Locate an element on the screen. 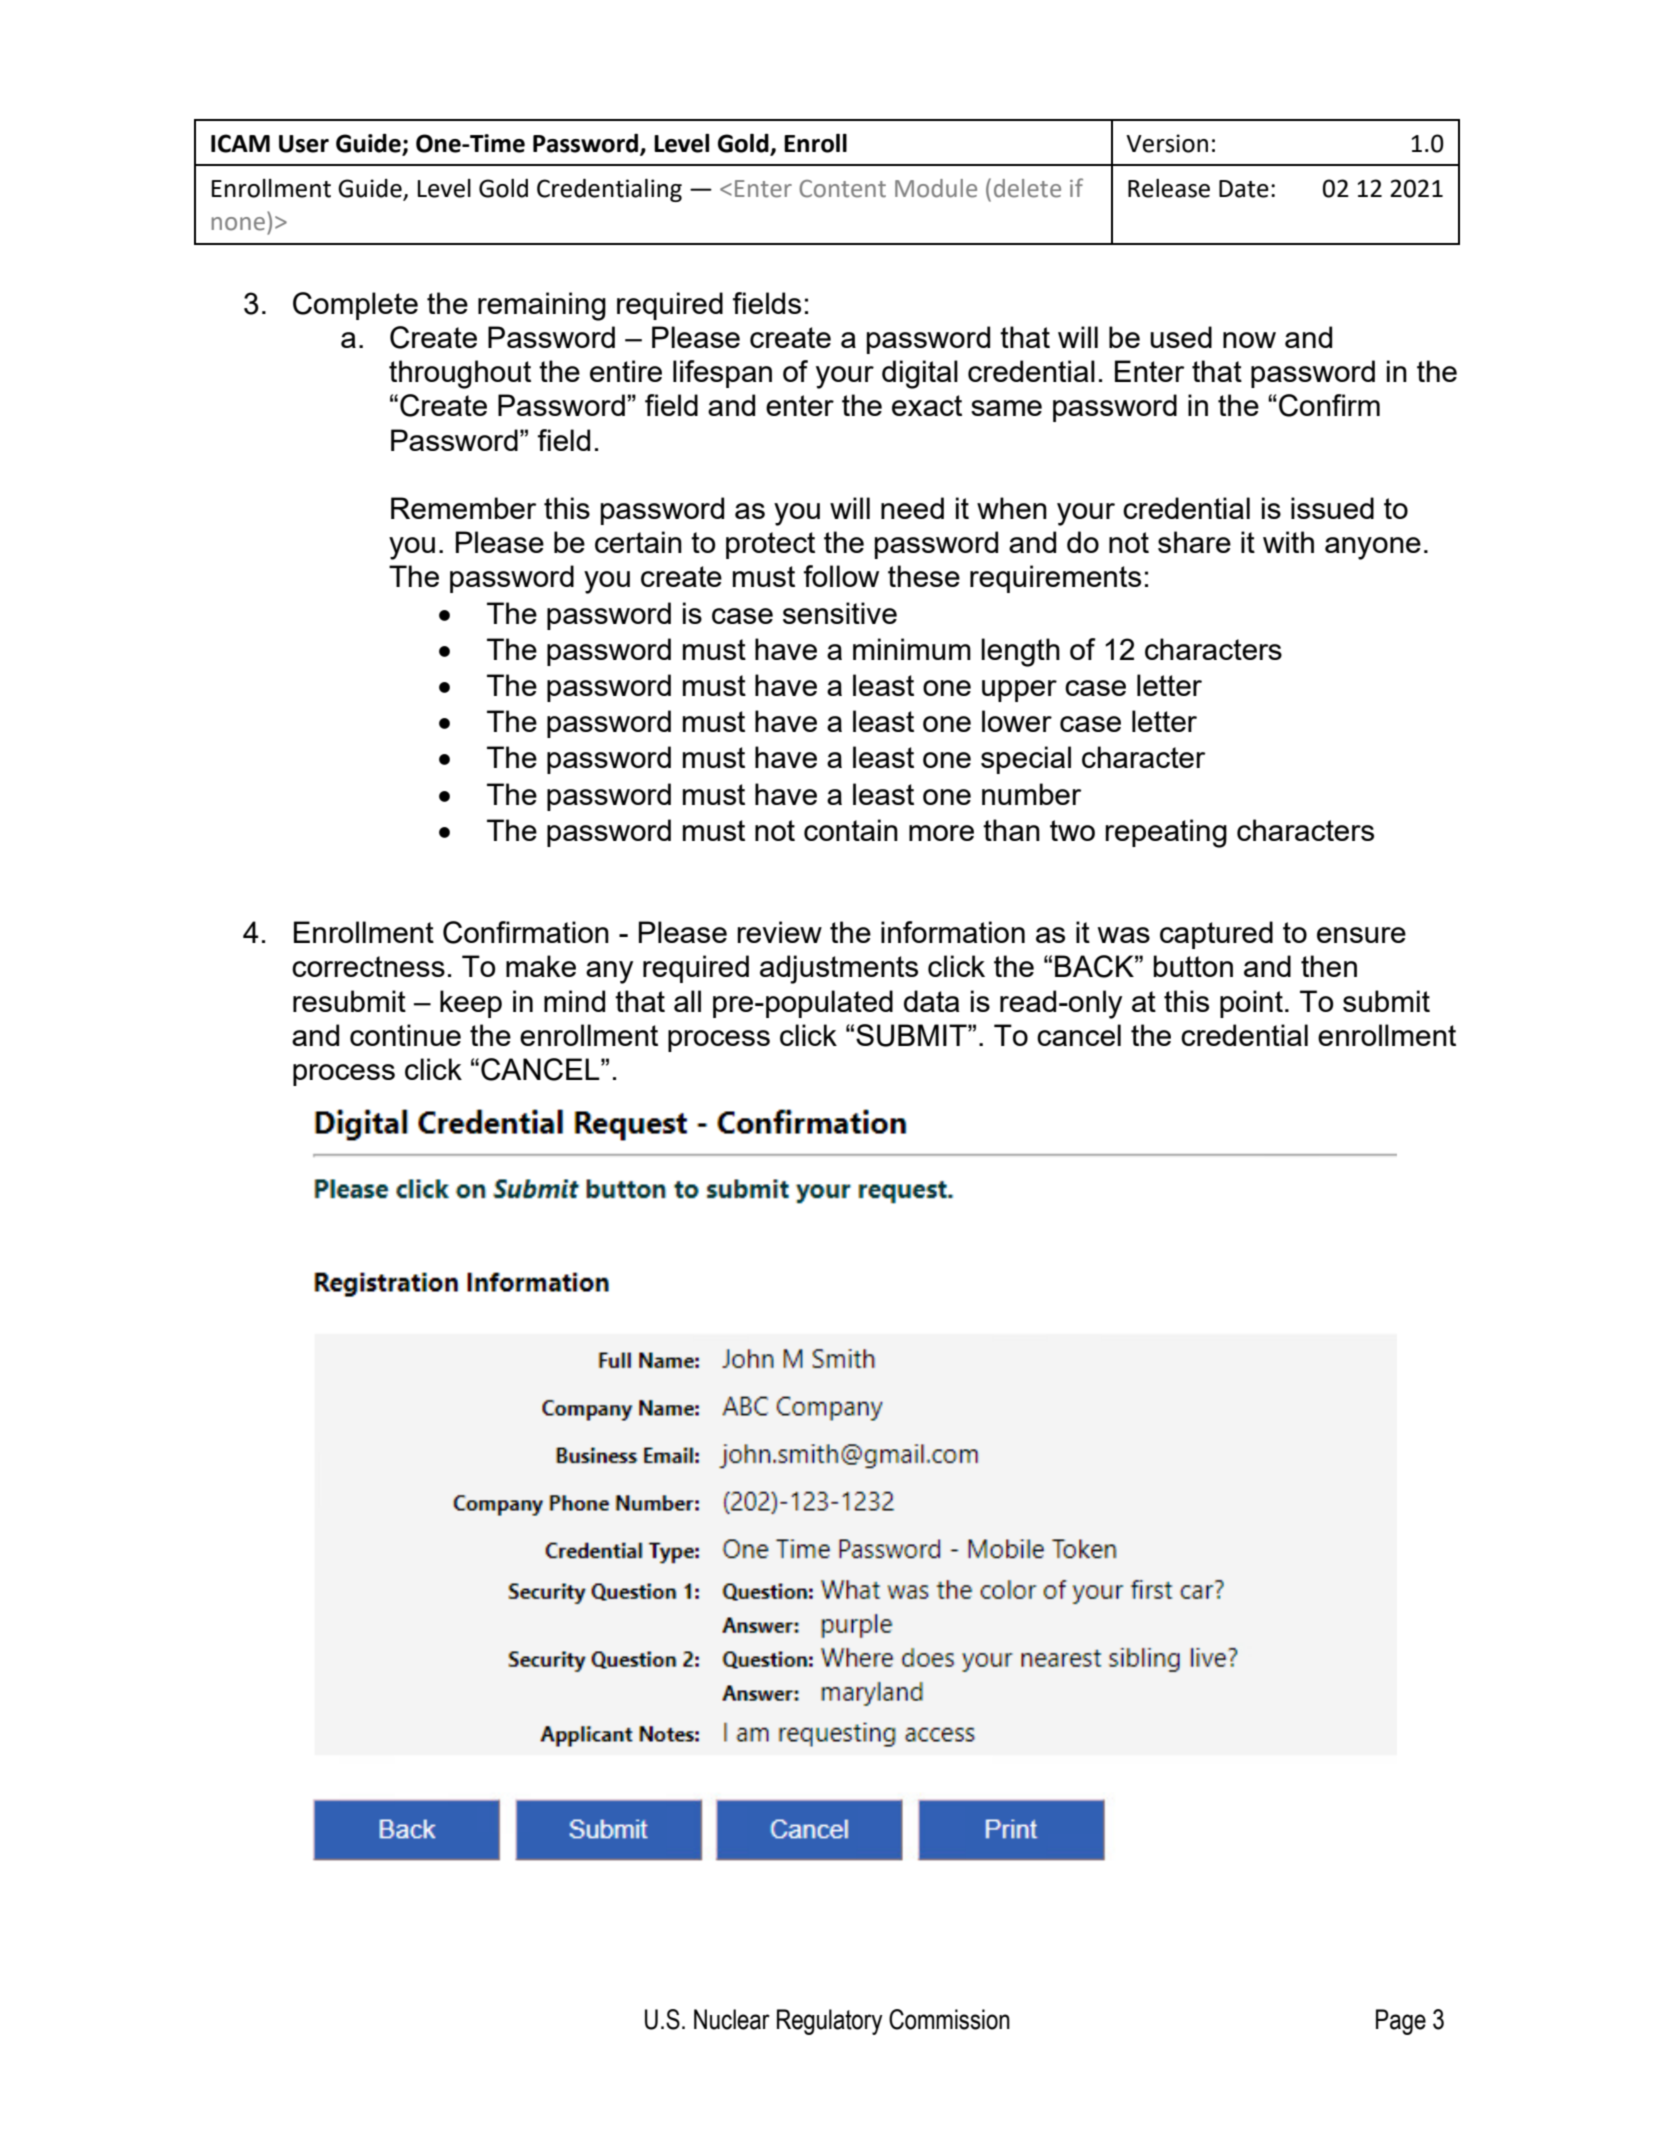 Image resolution: width=1654 pixels, height=2140 pixels. Content is located at coordinates (842, 189).
